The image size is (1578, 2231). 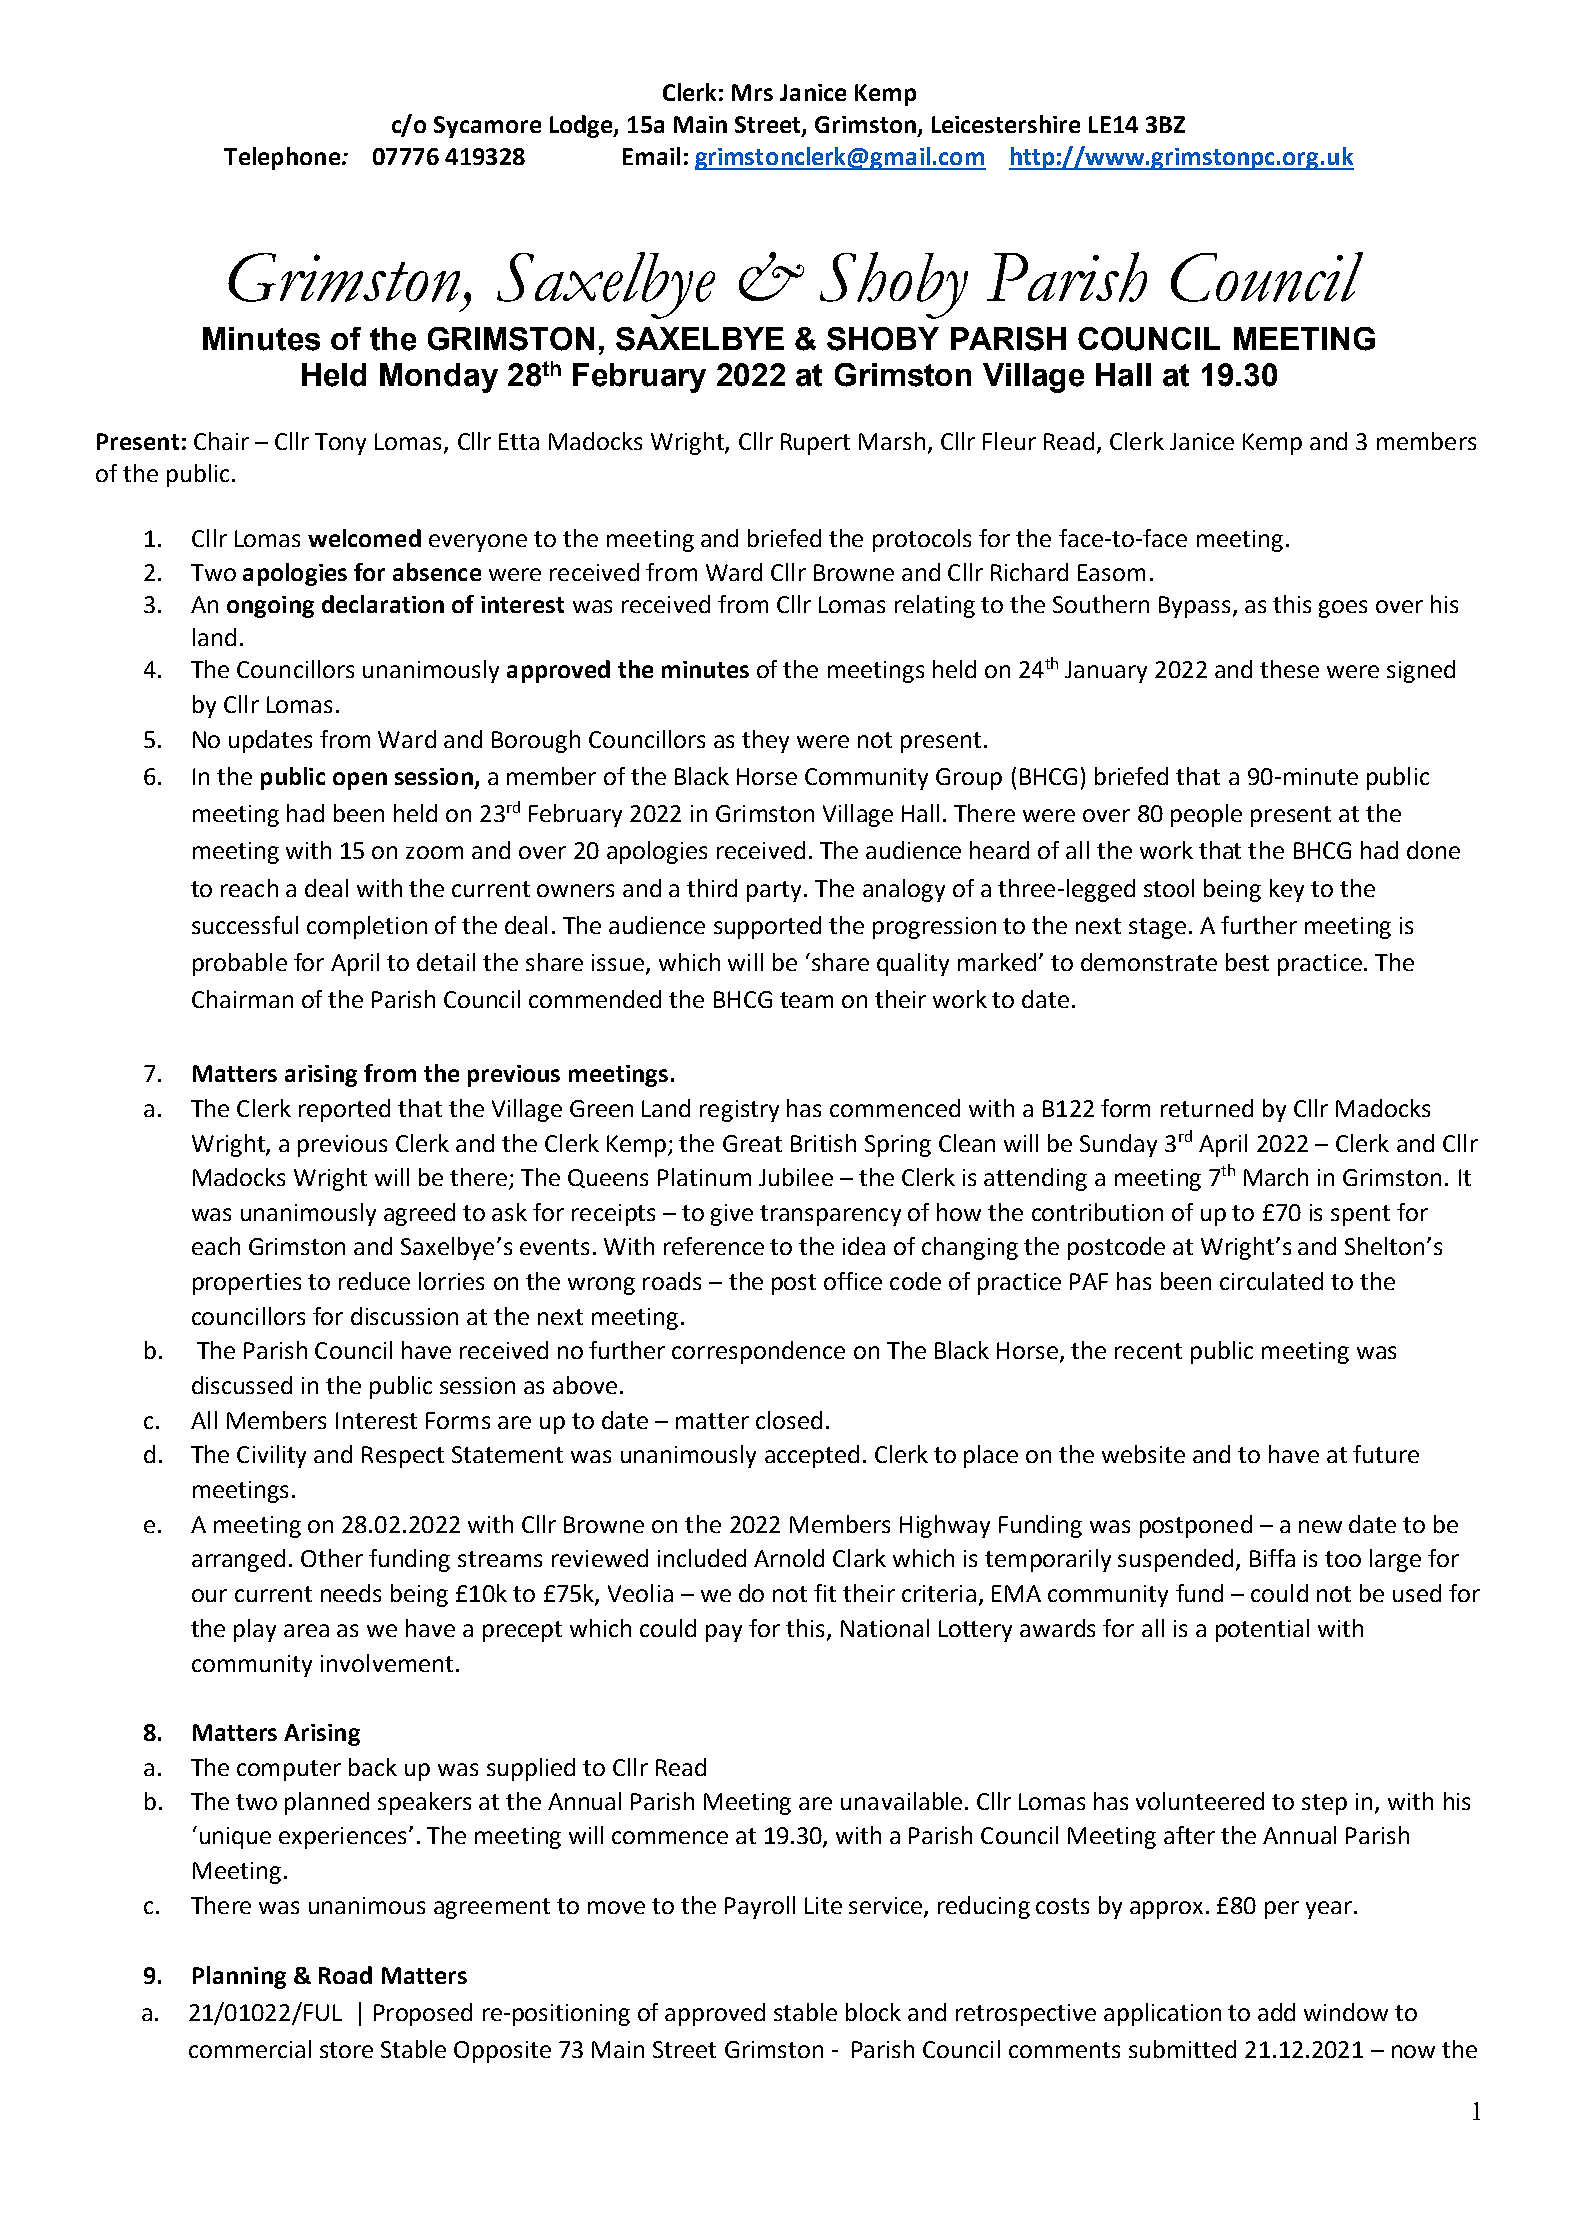 What do you see at coordinates (1009, 441) in the document?
I see `Fleur` at bounding box center [1009, 441].
